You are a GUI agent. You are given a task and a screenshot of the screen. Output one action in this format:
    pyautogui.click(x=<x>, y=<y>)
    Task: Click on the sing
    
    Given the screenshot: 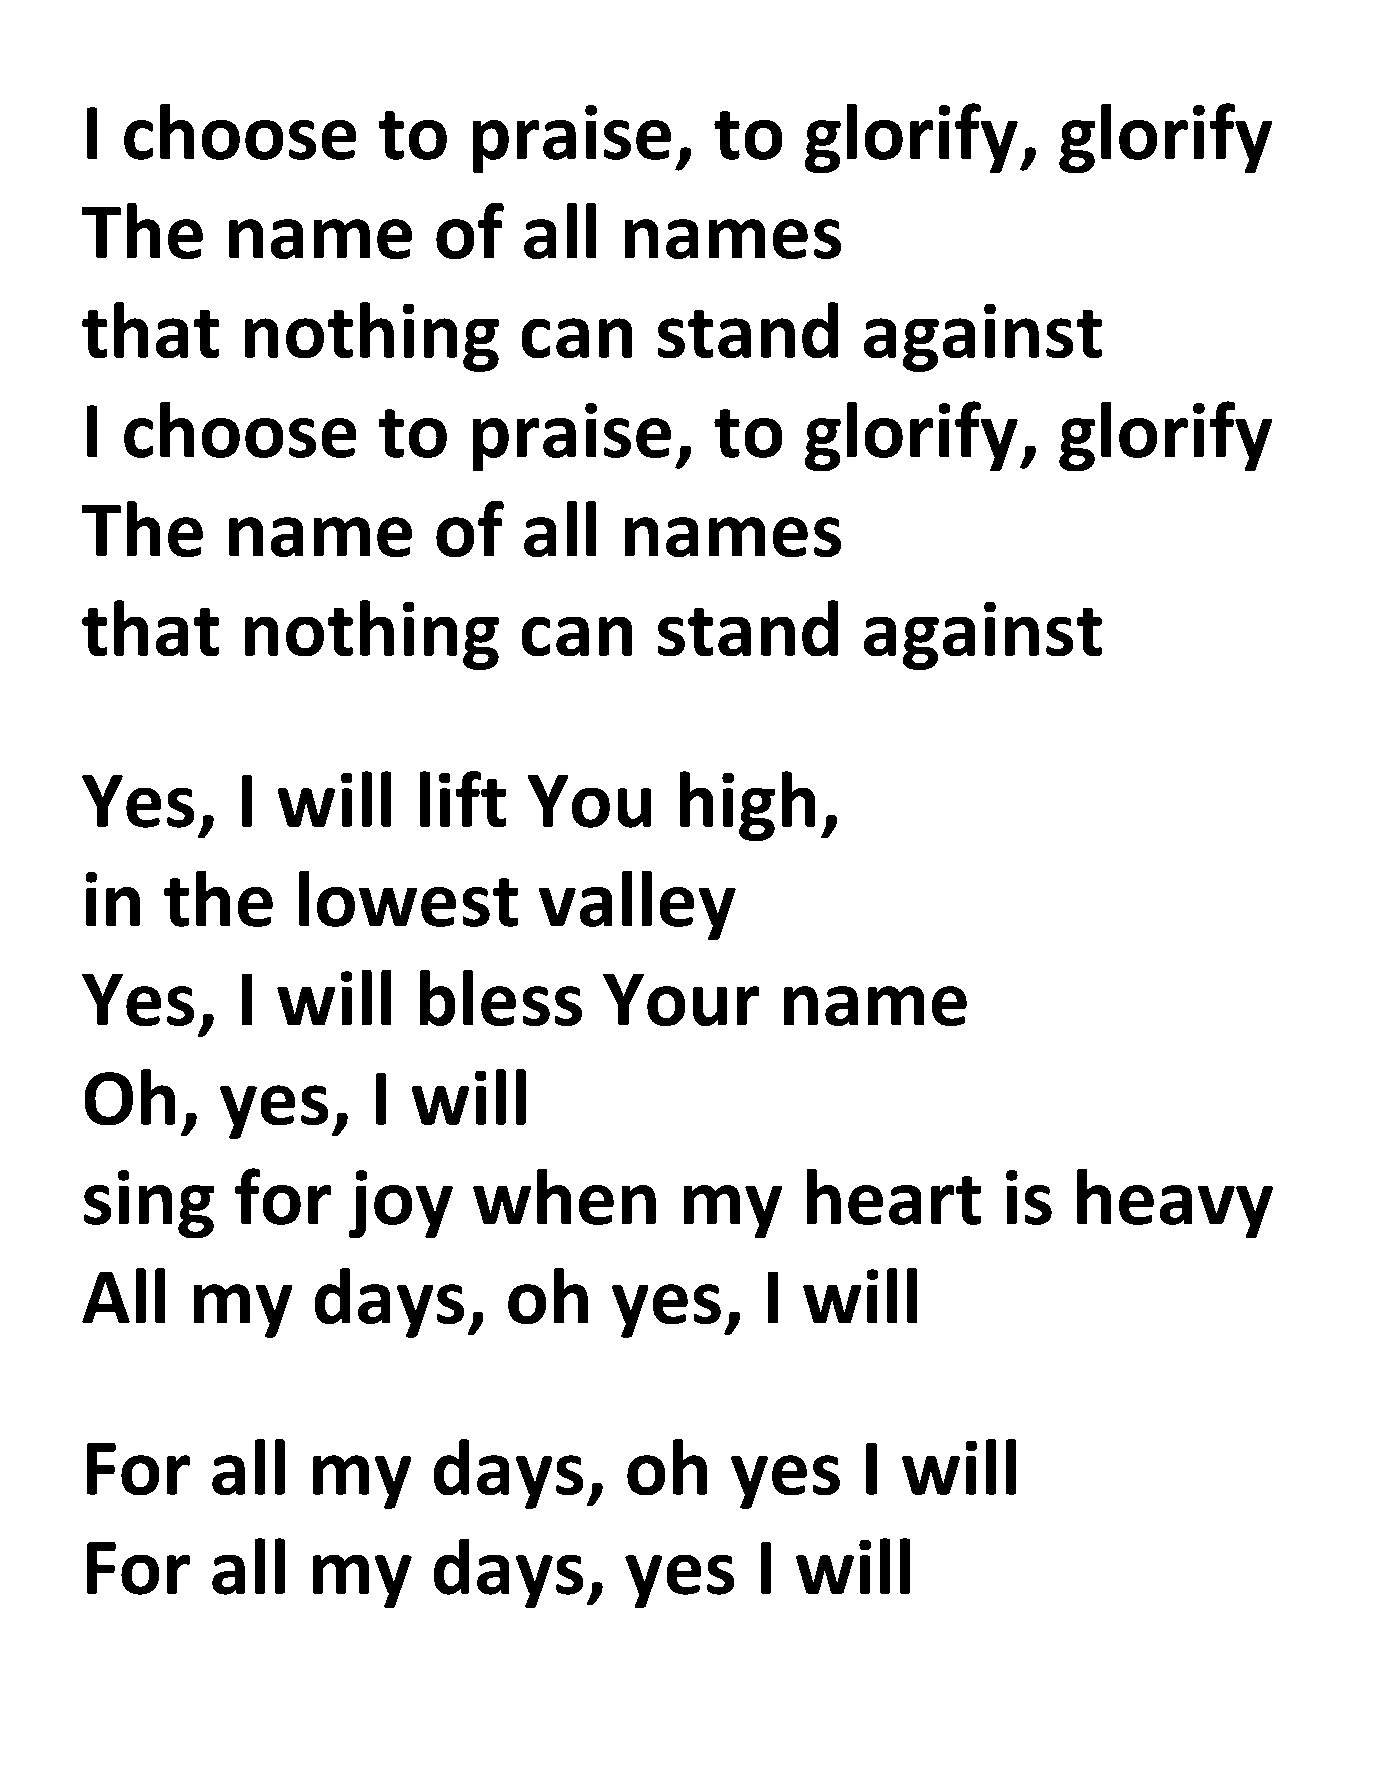 What is the action you would take?
    pyautogui.click(x=149, y=1204)
